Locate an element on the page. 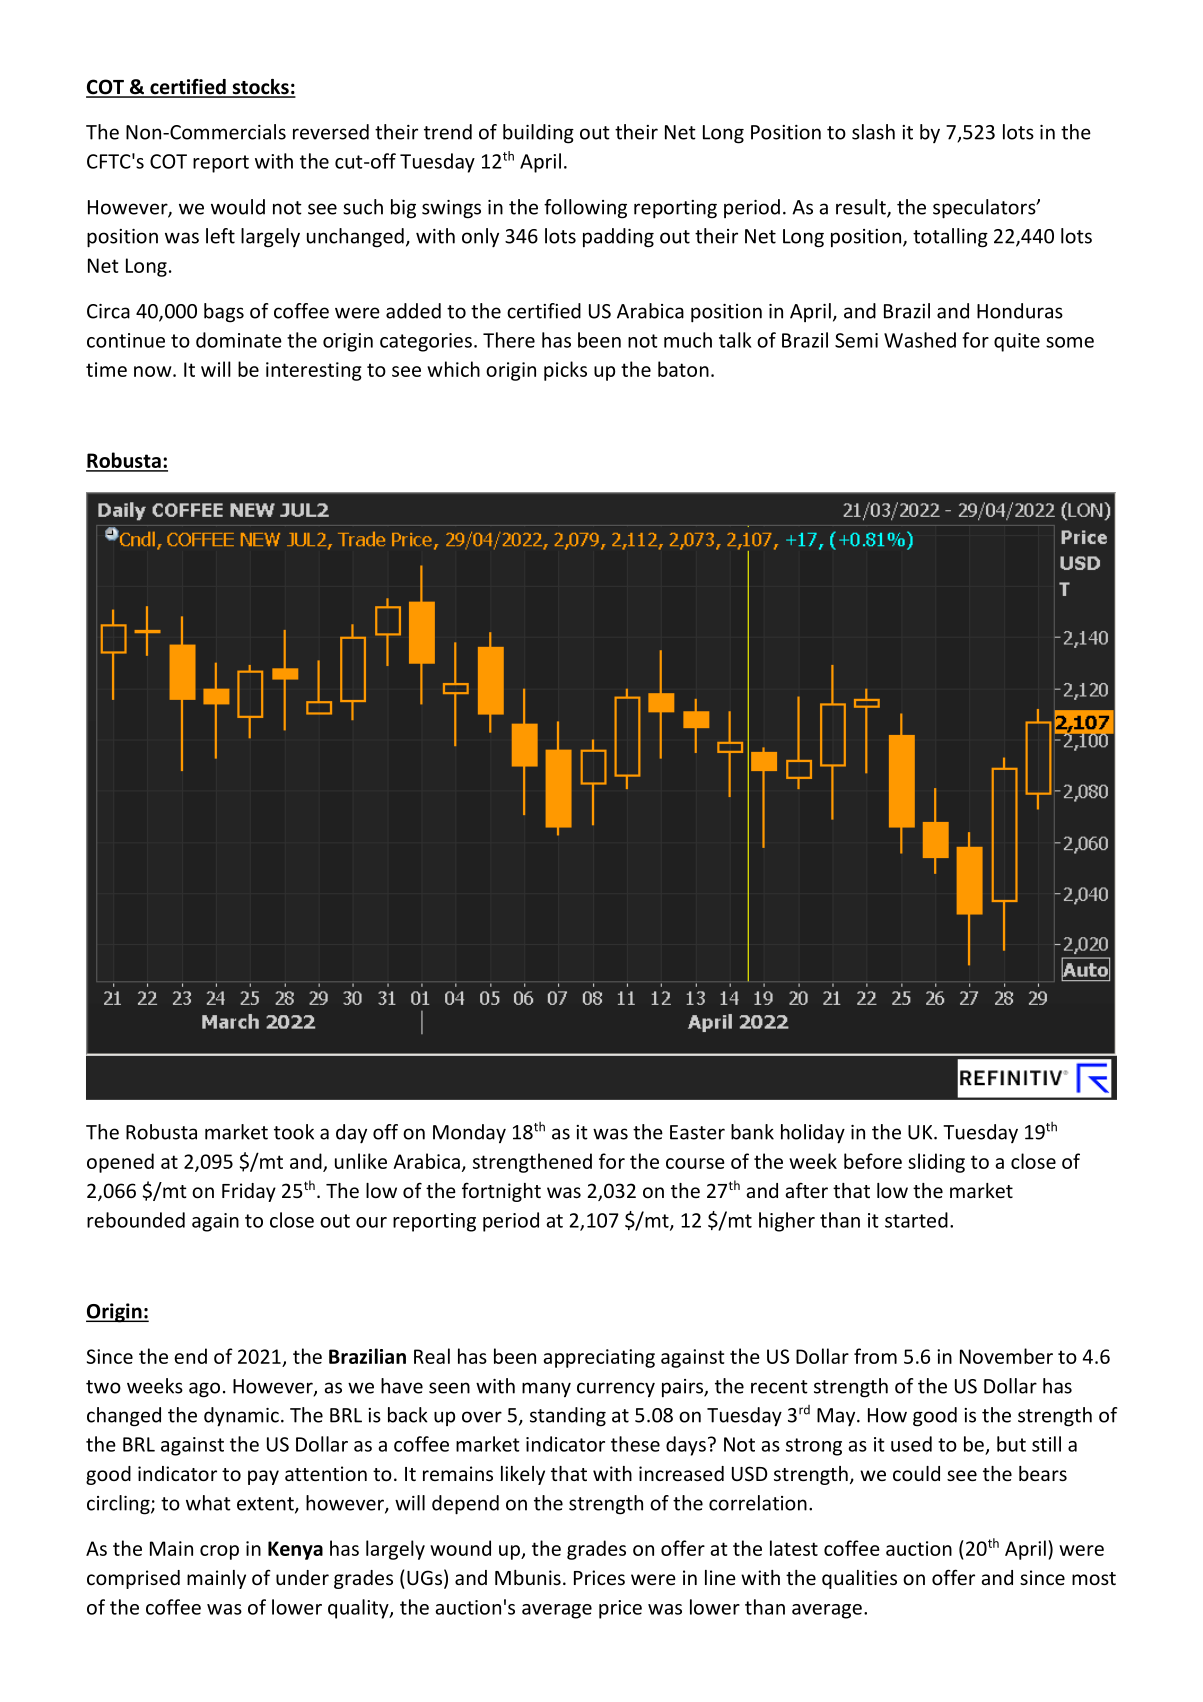  took is located at coordinates (294, 1132).
